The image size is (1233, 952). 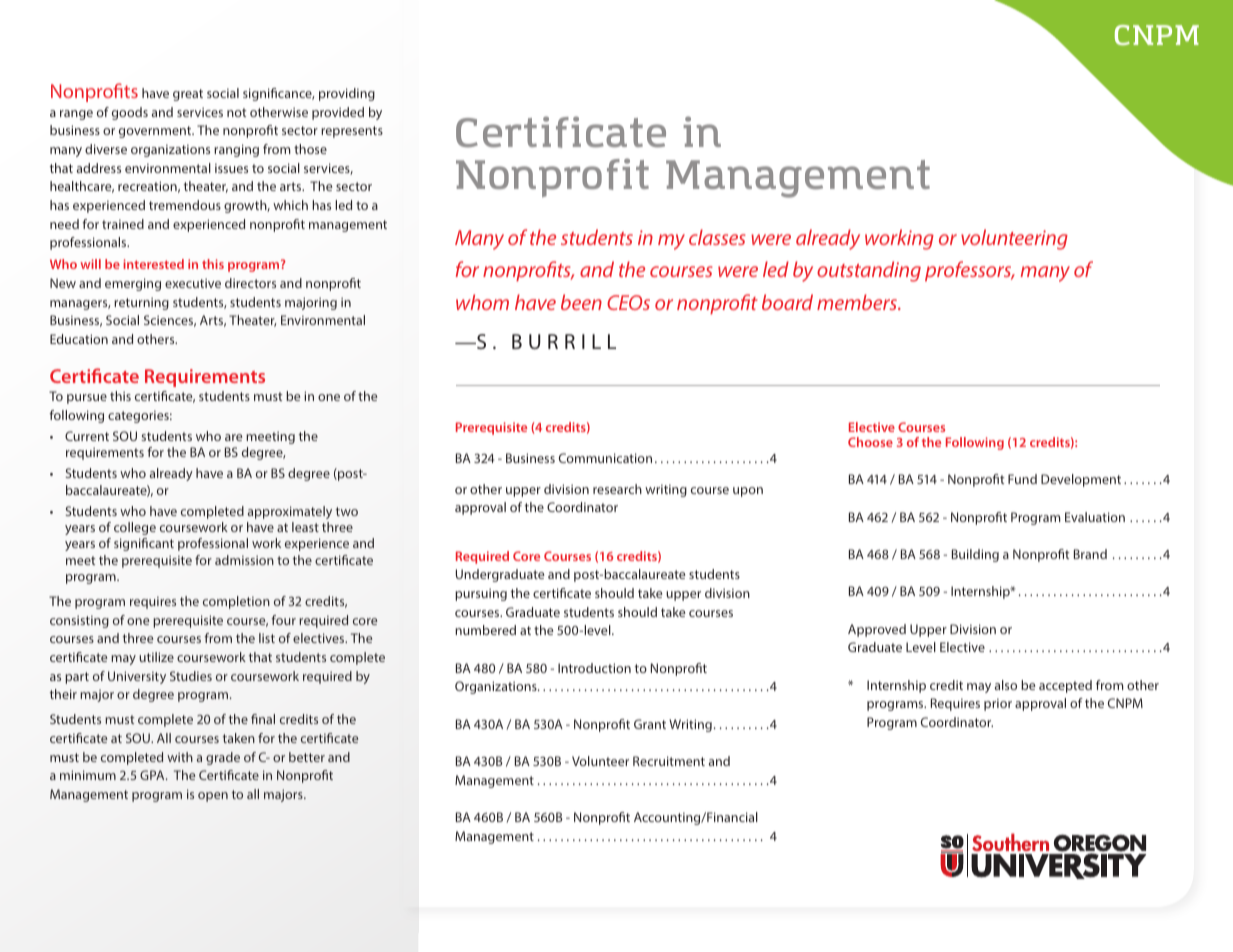 I want to click on Recruitment, so click(x=669, y=761).
